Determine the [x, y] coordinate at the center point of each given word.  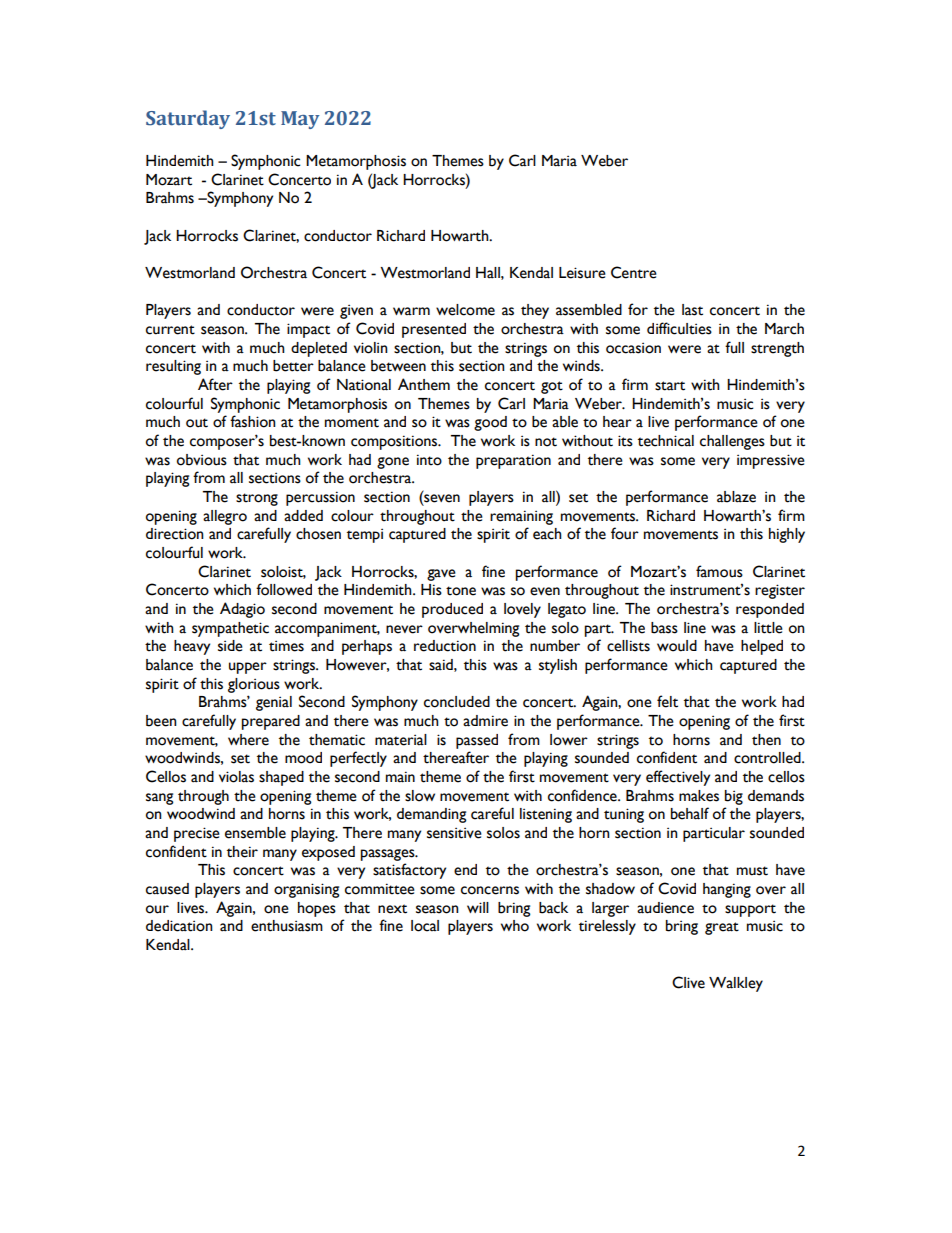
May [300, 120]
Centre [634, 272]
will [478, 907]
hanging [727, 890]
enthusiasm [287, 926]
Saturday [188, 119]
